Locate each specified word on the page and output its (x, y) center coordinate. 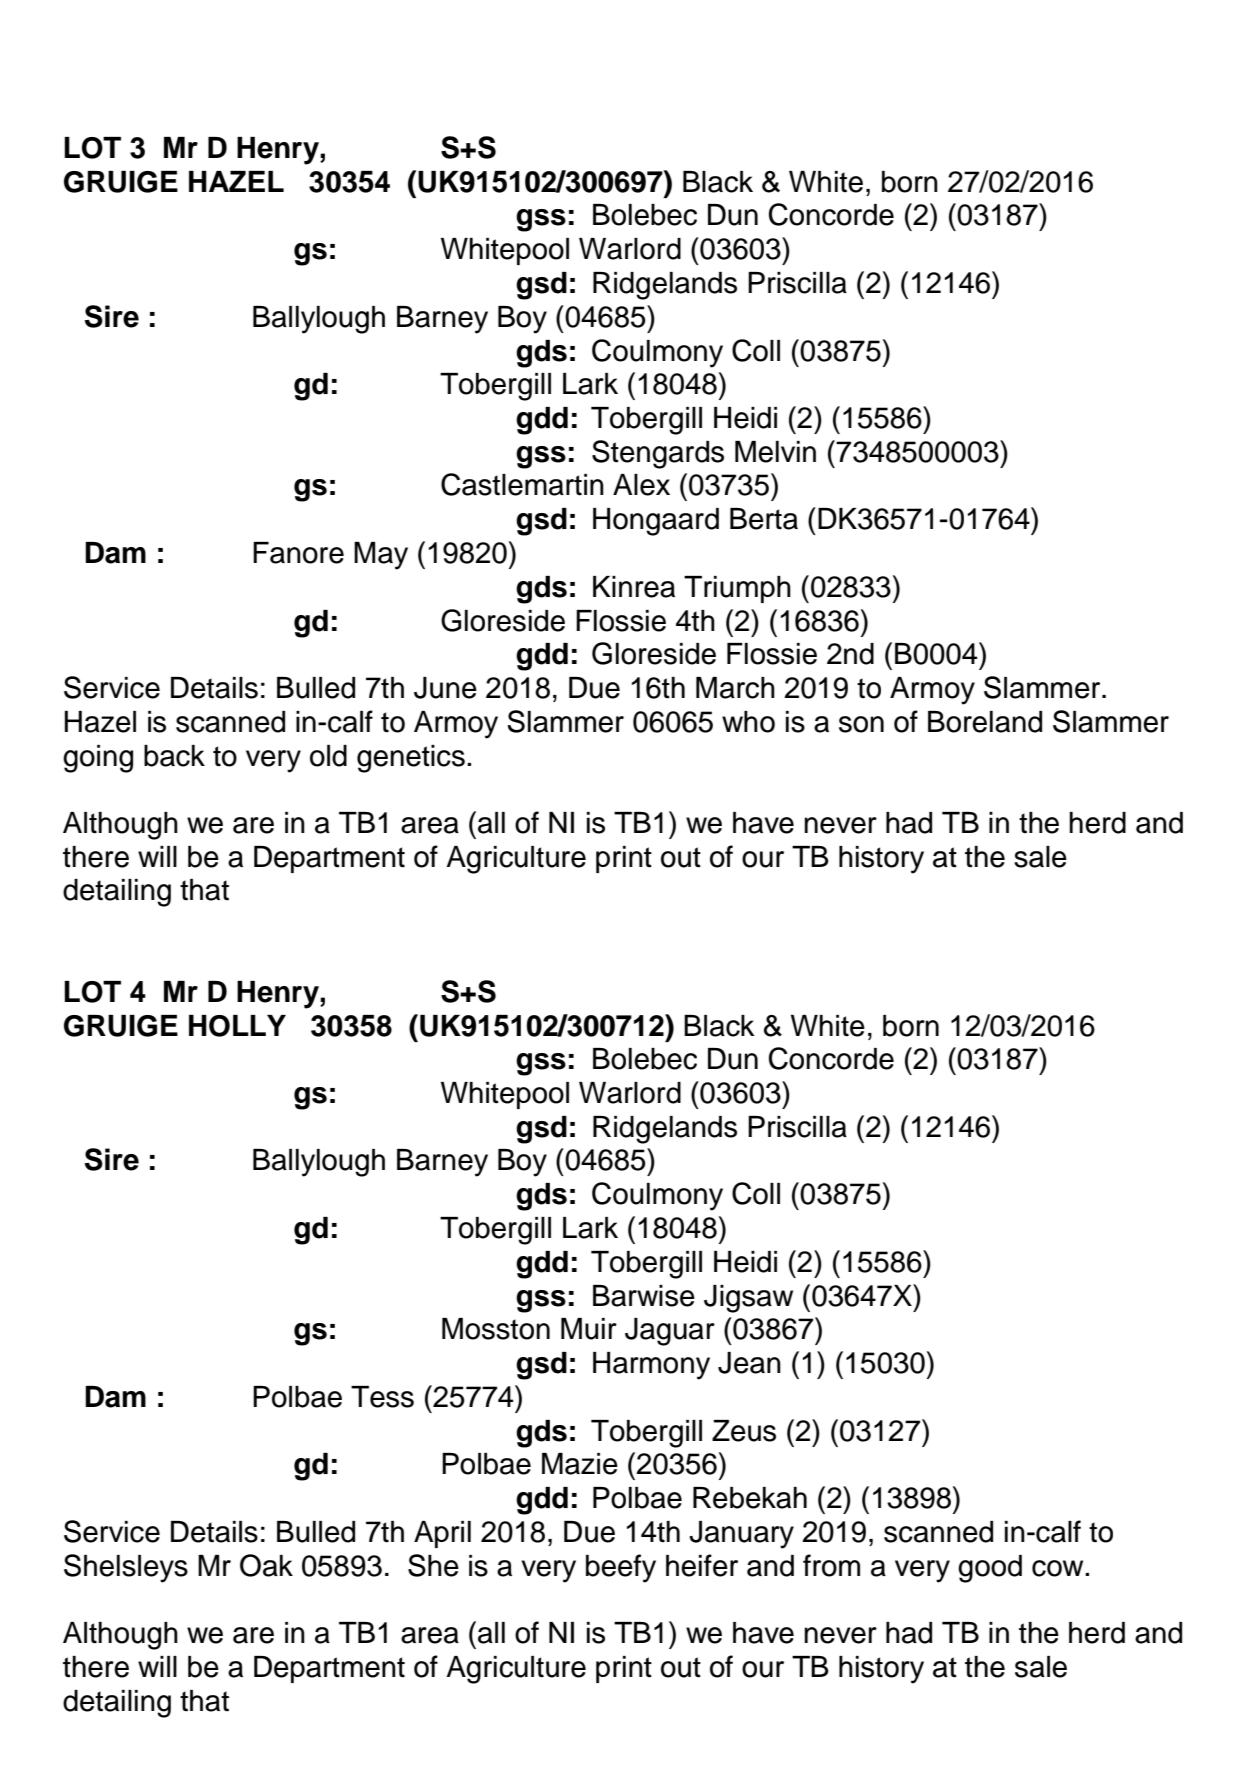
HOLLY (237, 1026)
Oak (266, 1565)
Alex (641, 485)
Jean (749, 1363)
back (174, 756)
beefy (621, 1568)
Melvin (775, 452)
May (381, 556)
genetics (411, 759)
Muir (589, 1329)
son (861, 724)
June (445, 688)
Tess (382, 1397)
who (748, 722)
